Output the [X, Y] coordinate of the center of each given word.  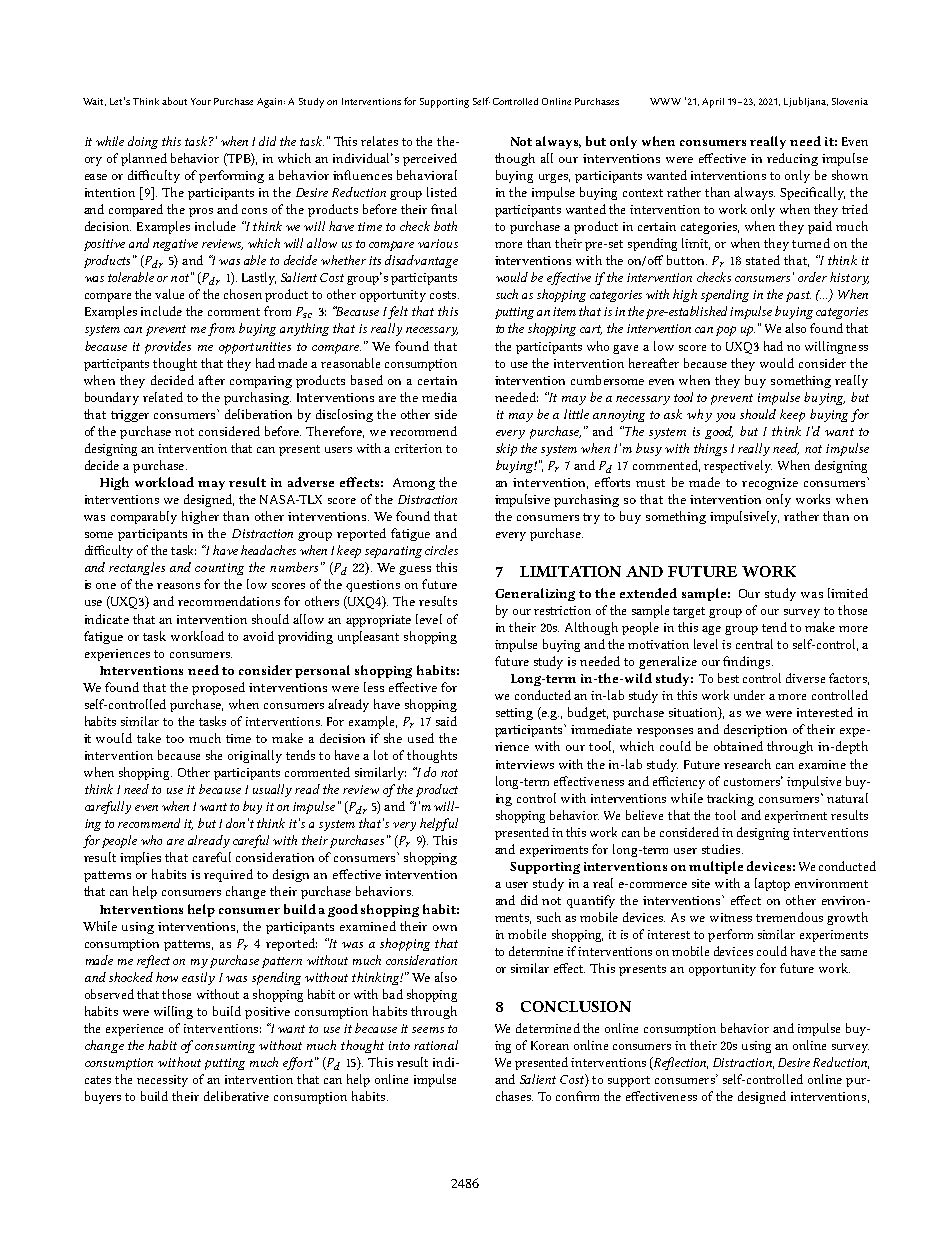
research [747, 764]
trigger [130, 416]
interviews [525, 764]
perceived [430, 159]
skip [506, 449]
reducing [792, 159]
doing [143, 142]
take [149, 738]
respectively [738, 466]
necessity [162, 1081]
